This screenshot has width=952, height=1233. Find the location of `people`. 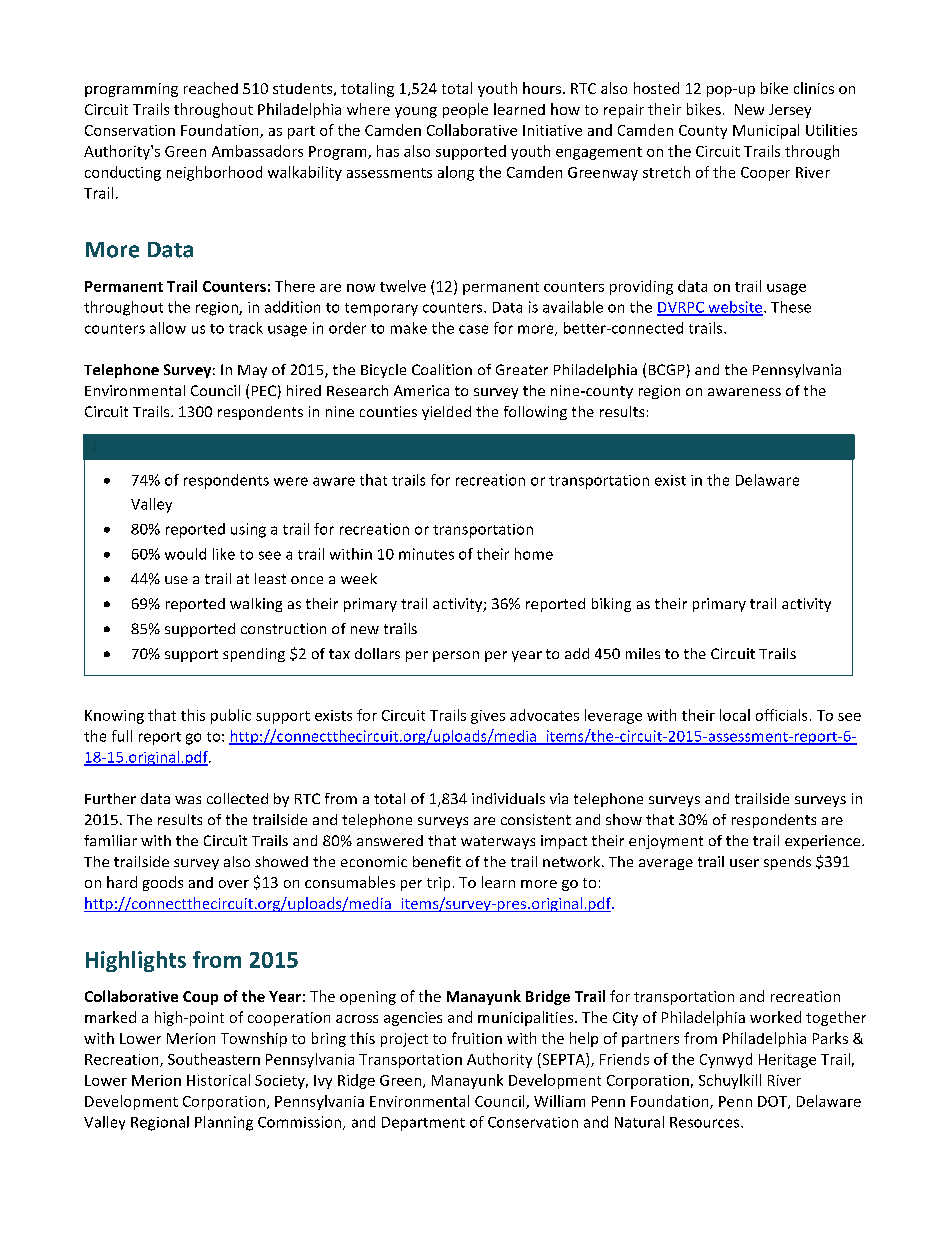

people is located at coordinates (465, 110).
